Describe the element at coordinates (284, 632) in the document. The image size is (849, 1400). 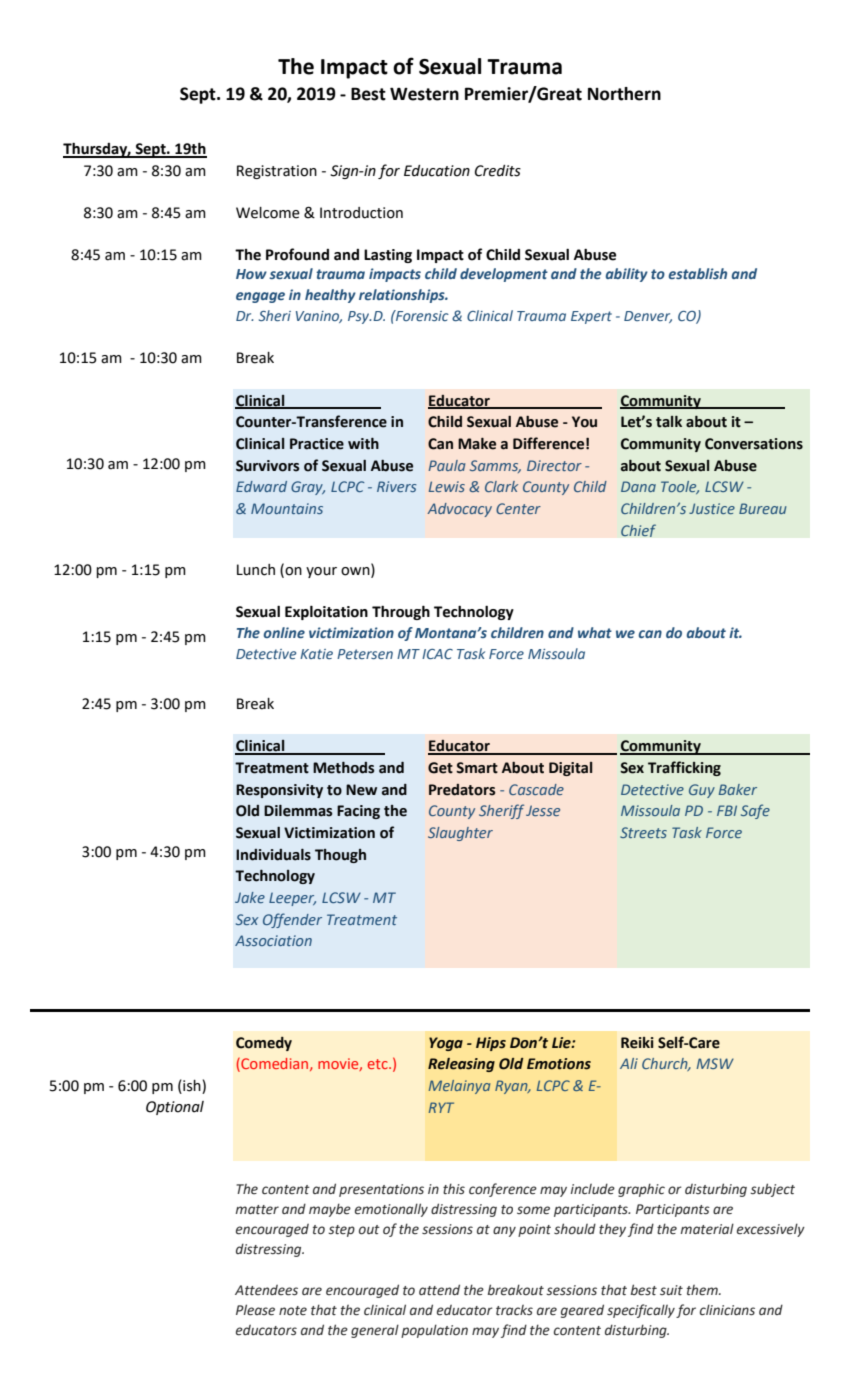
I see `online` at that location.
